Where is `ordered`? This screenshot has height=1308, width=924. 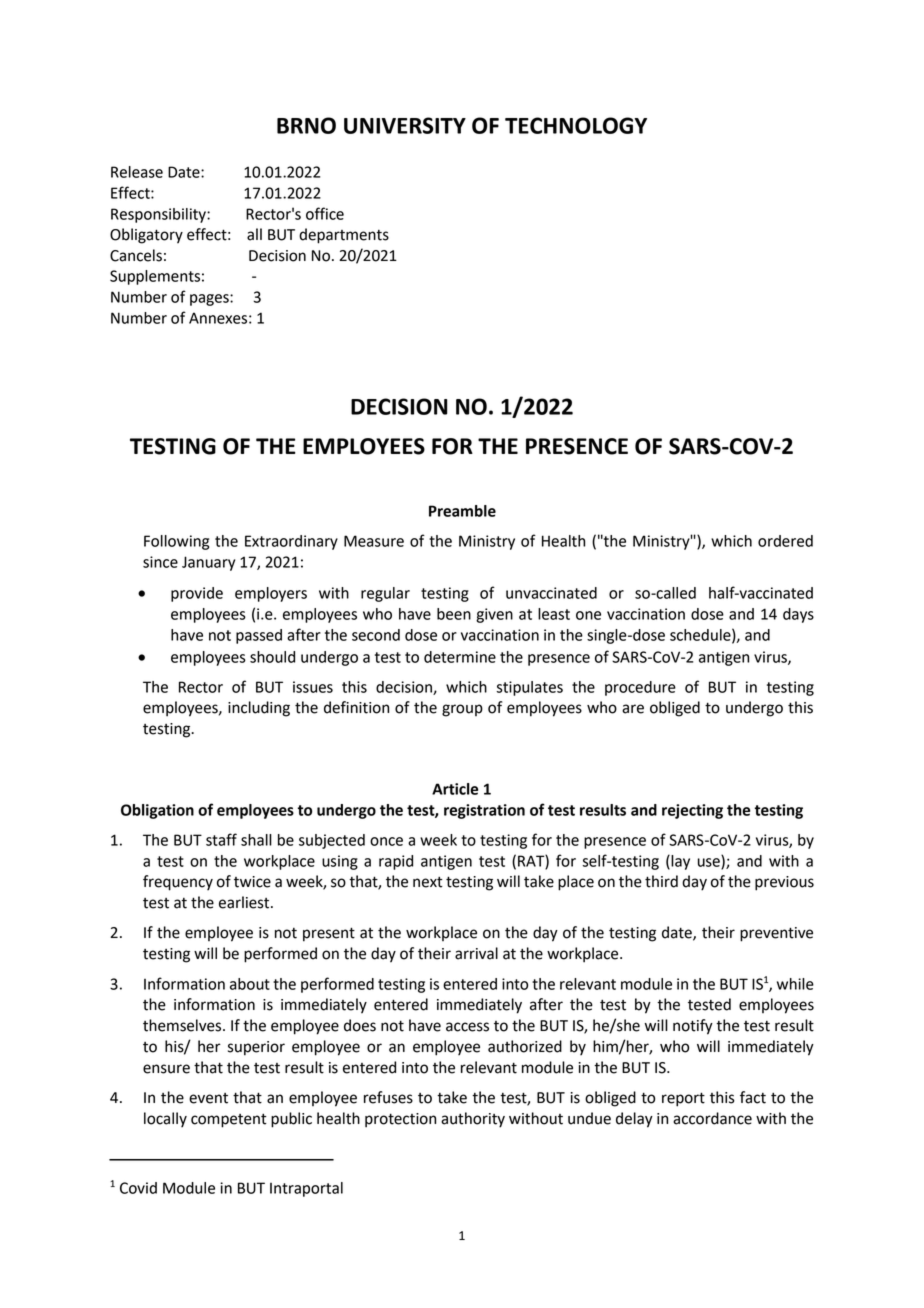 ordered is located at coordinates (785, 541).
